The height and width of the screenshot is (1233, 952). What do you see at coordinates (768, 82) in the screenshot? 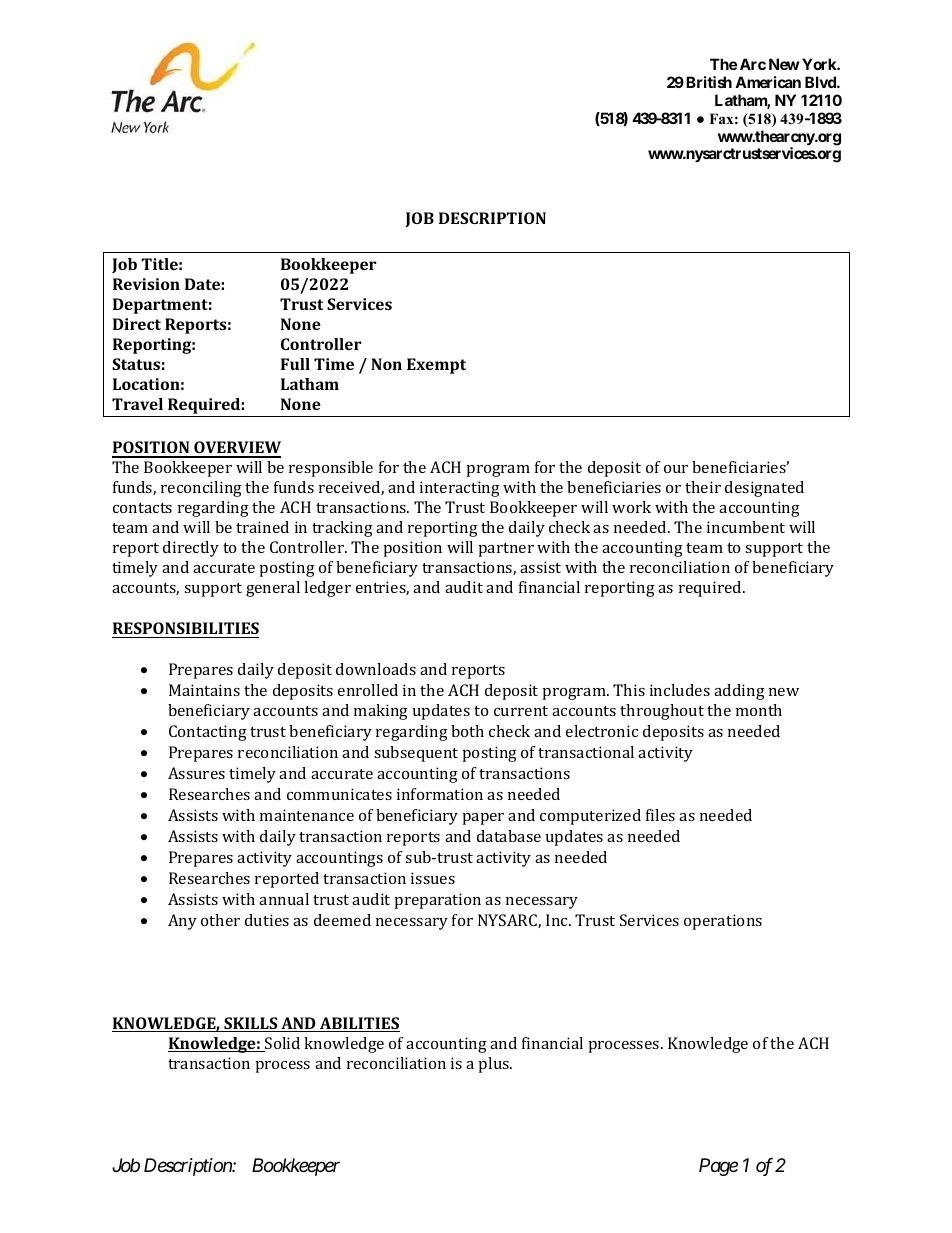
I see `American` at bounding box center [768, 82].
